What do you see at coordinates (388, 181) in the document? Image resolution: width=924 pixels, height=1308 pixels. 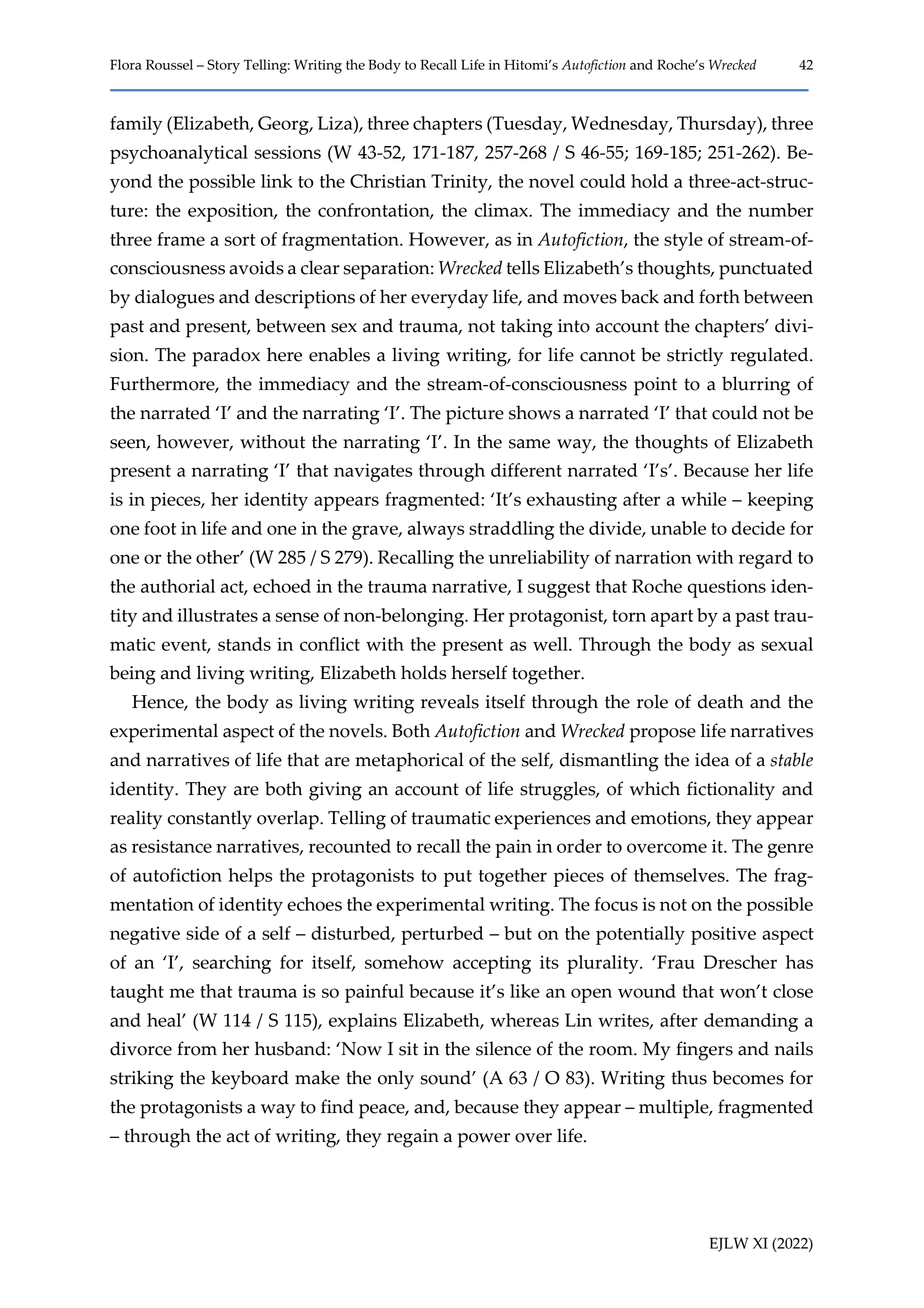 I see `Christian` at bounding box center [388, 181].
